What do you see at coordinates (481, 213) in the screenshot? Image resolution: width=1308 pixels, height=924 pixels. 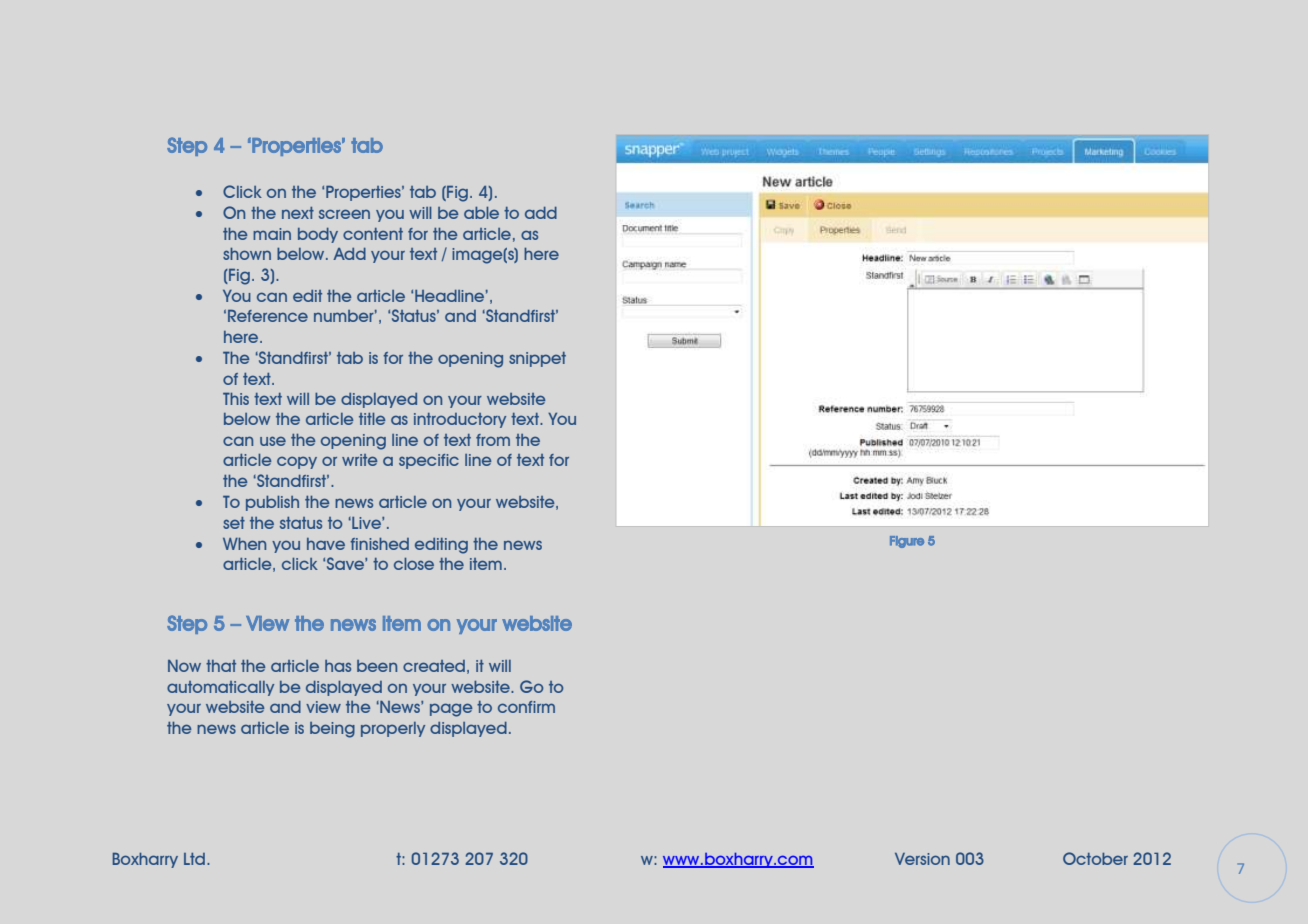 I see `able` at bounding box center [481, 213].
